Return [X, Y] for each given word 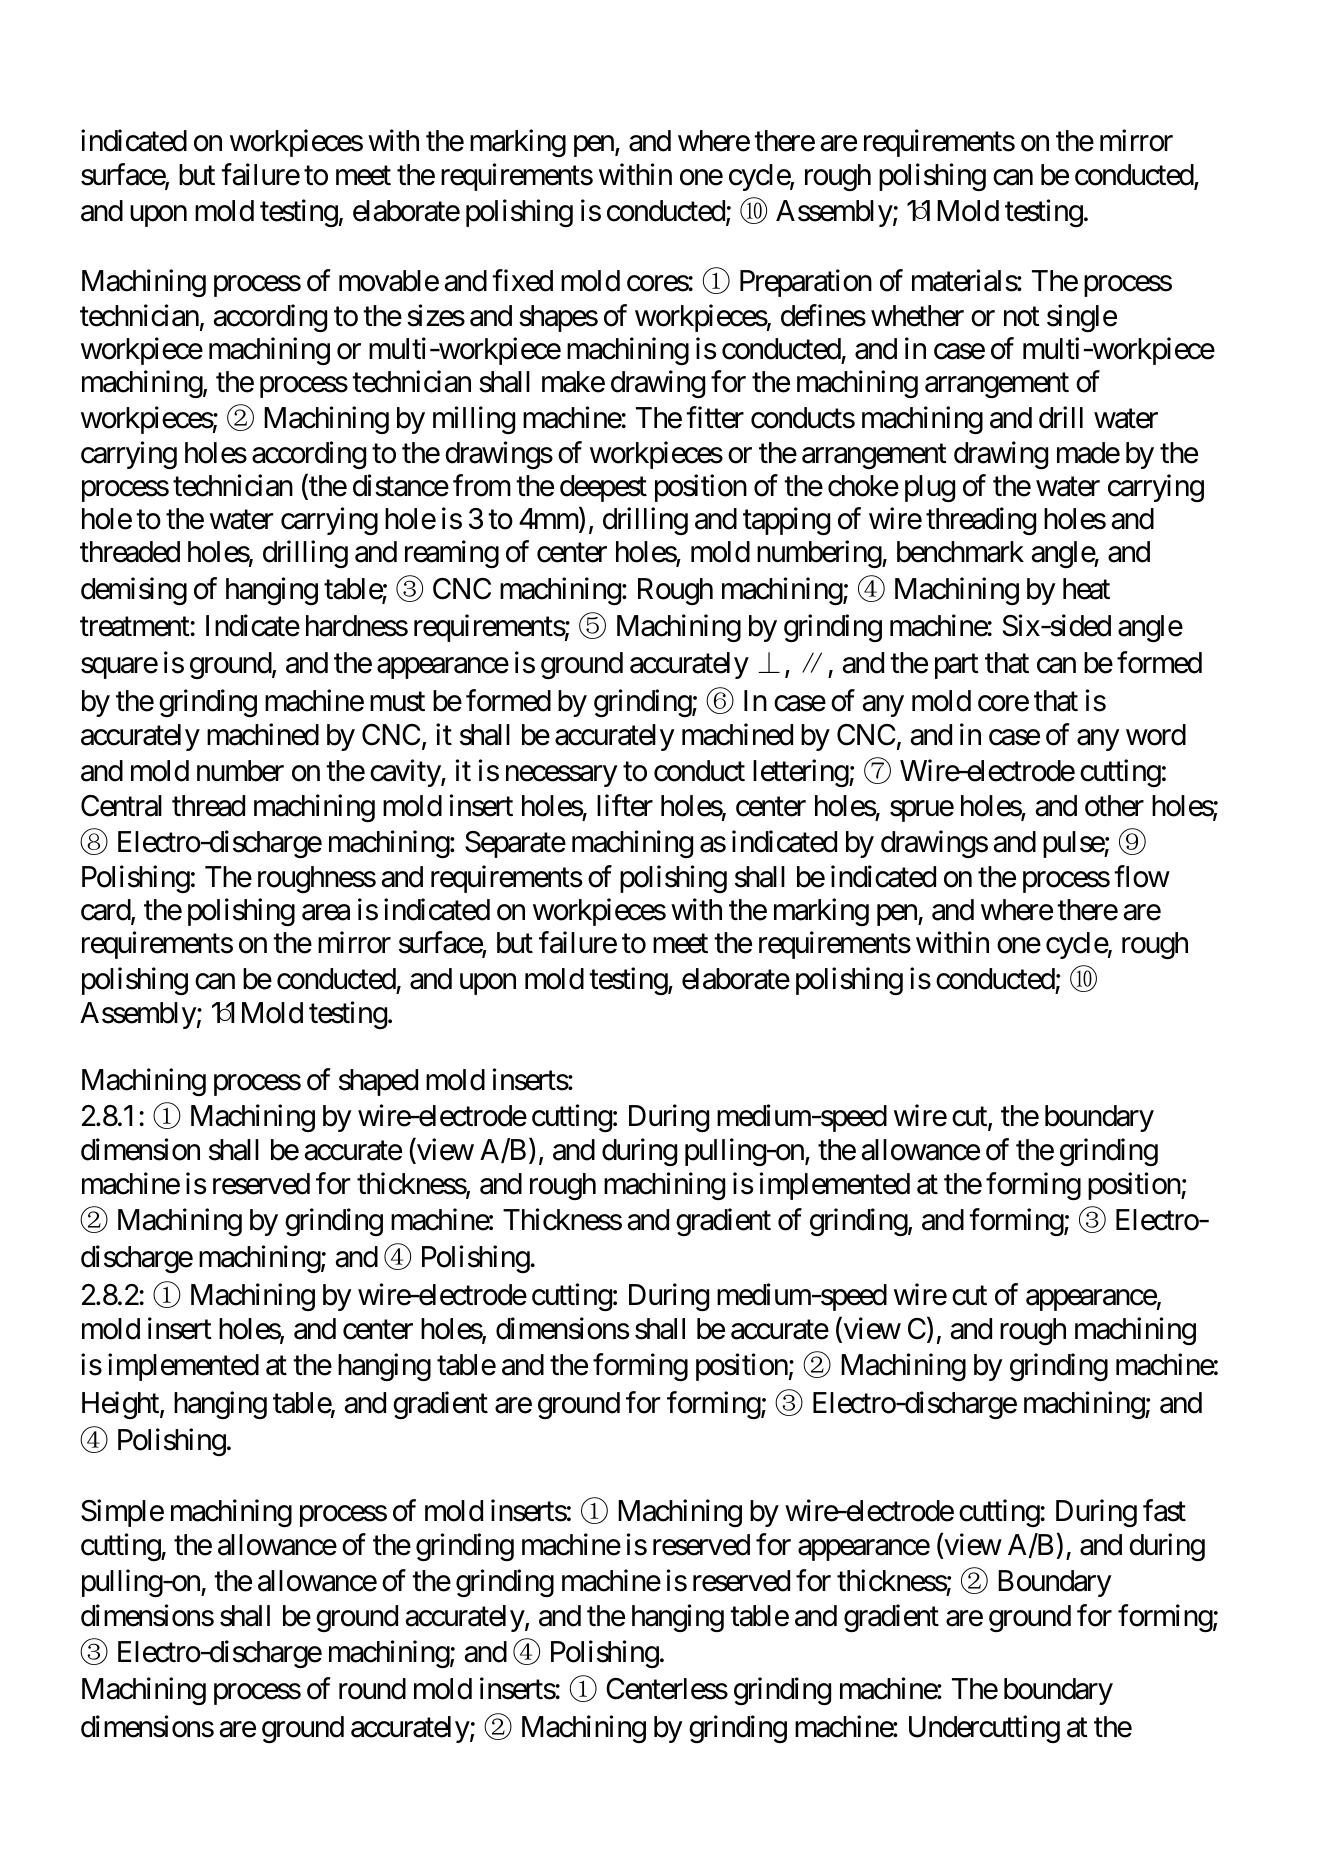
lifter [625, 805]
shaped [378, 1082]
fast [1164, 1510]
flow [1142, 876]
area [326, 912]
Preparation [806, 283]
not [1022, 317]
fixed [522, 281]
